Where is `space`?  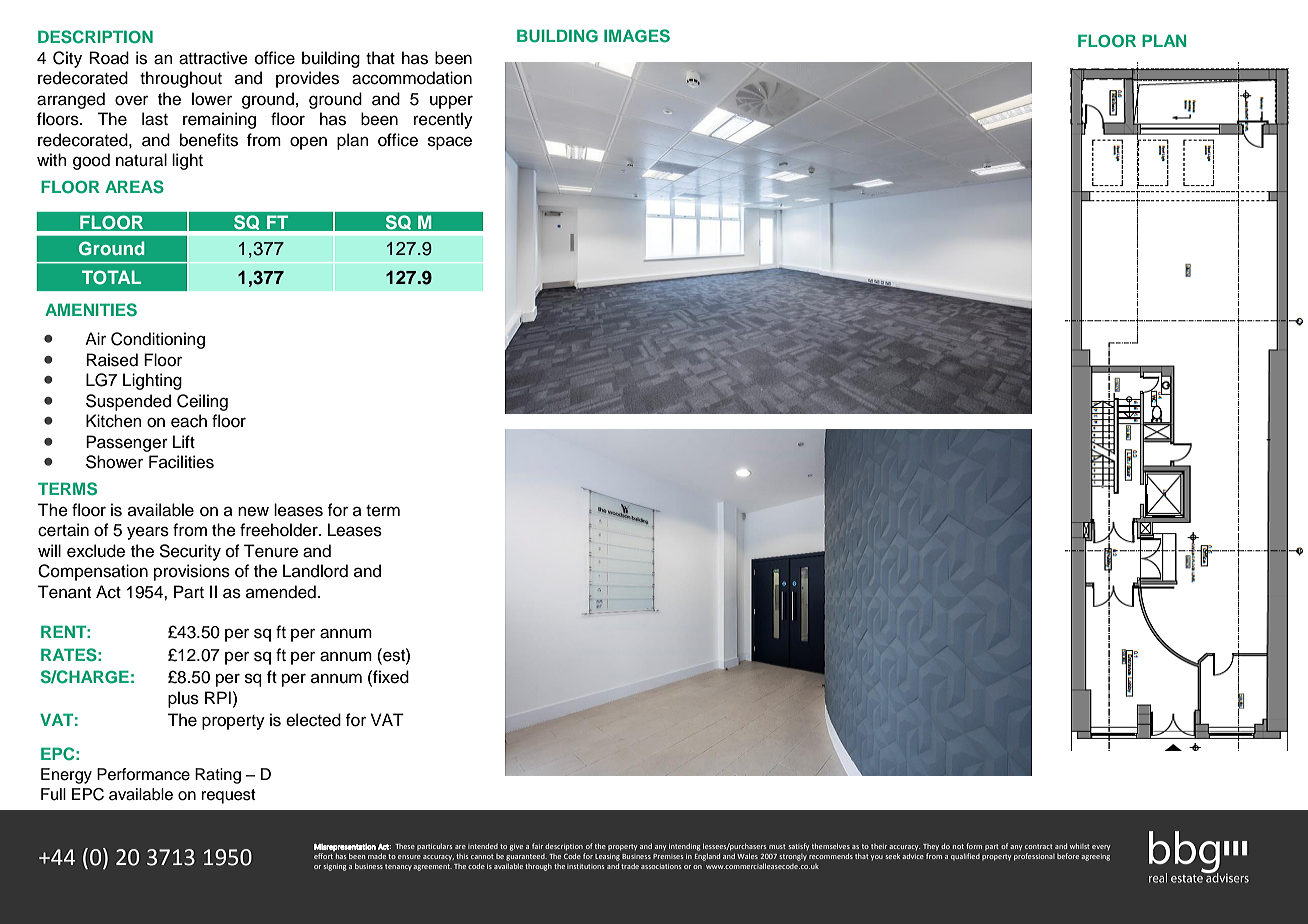 space is located at coordinates (450, 143).
